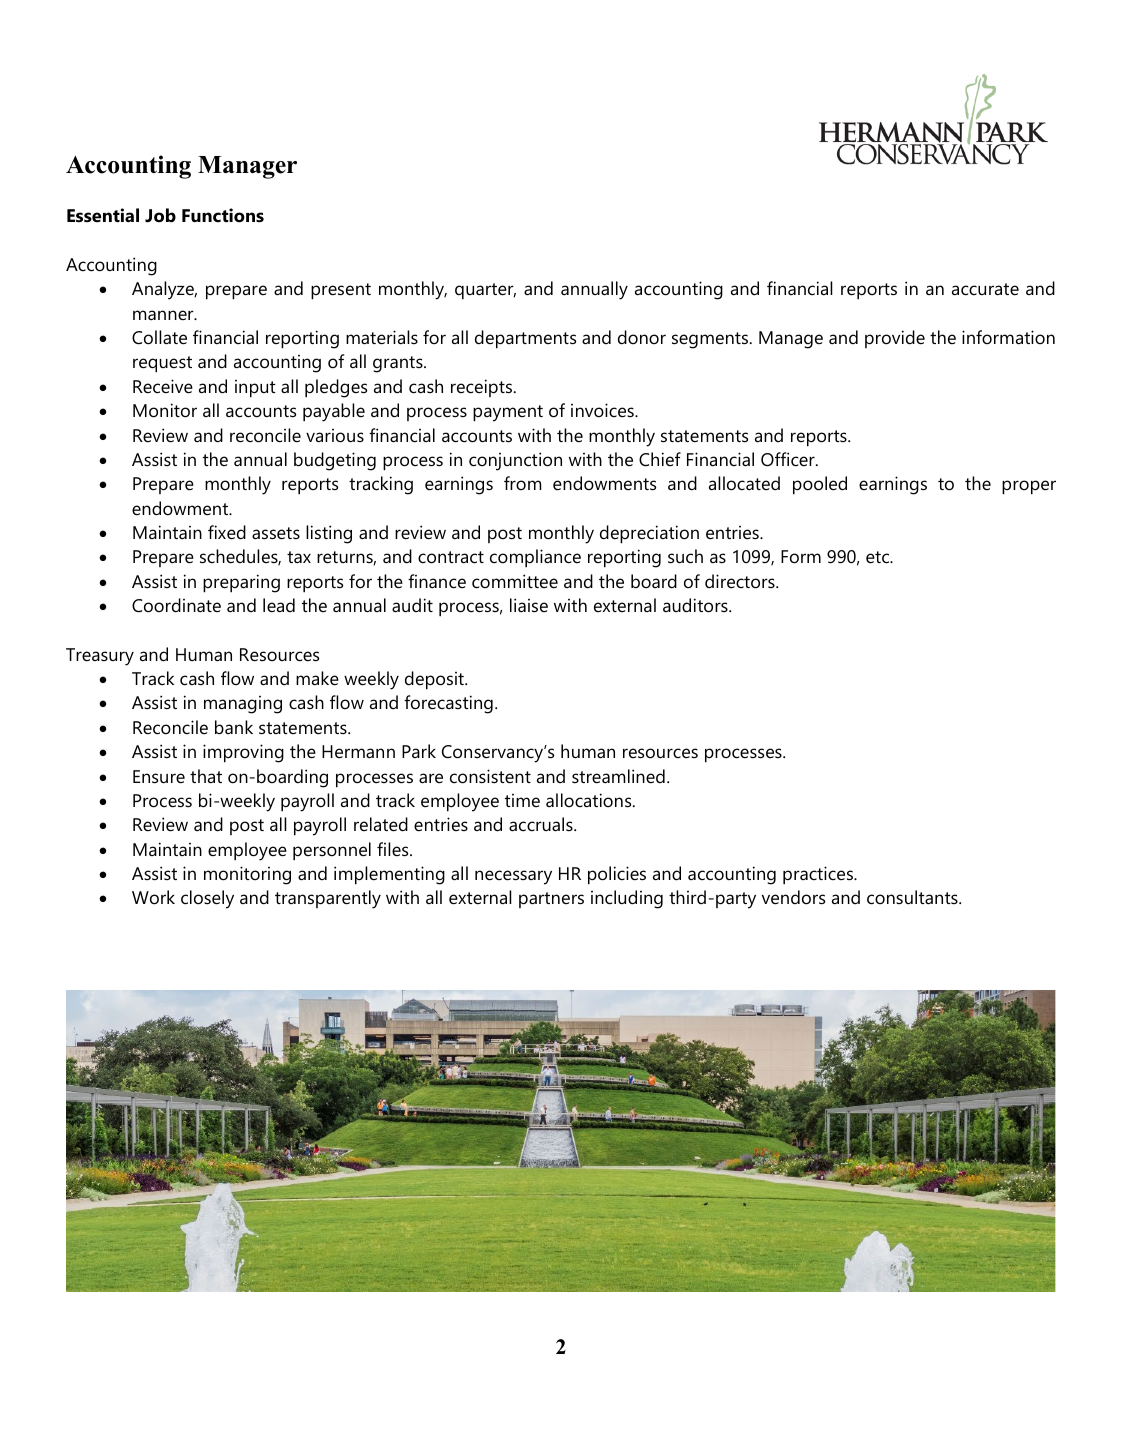  Describe the element at coordinates (227, 532) in the document. I see `fixed` at that location.
